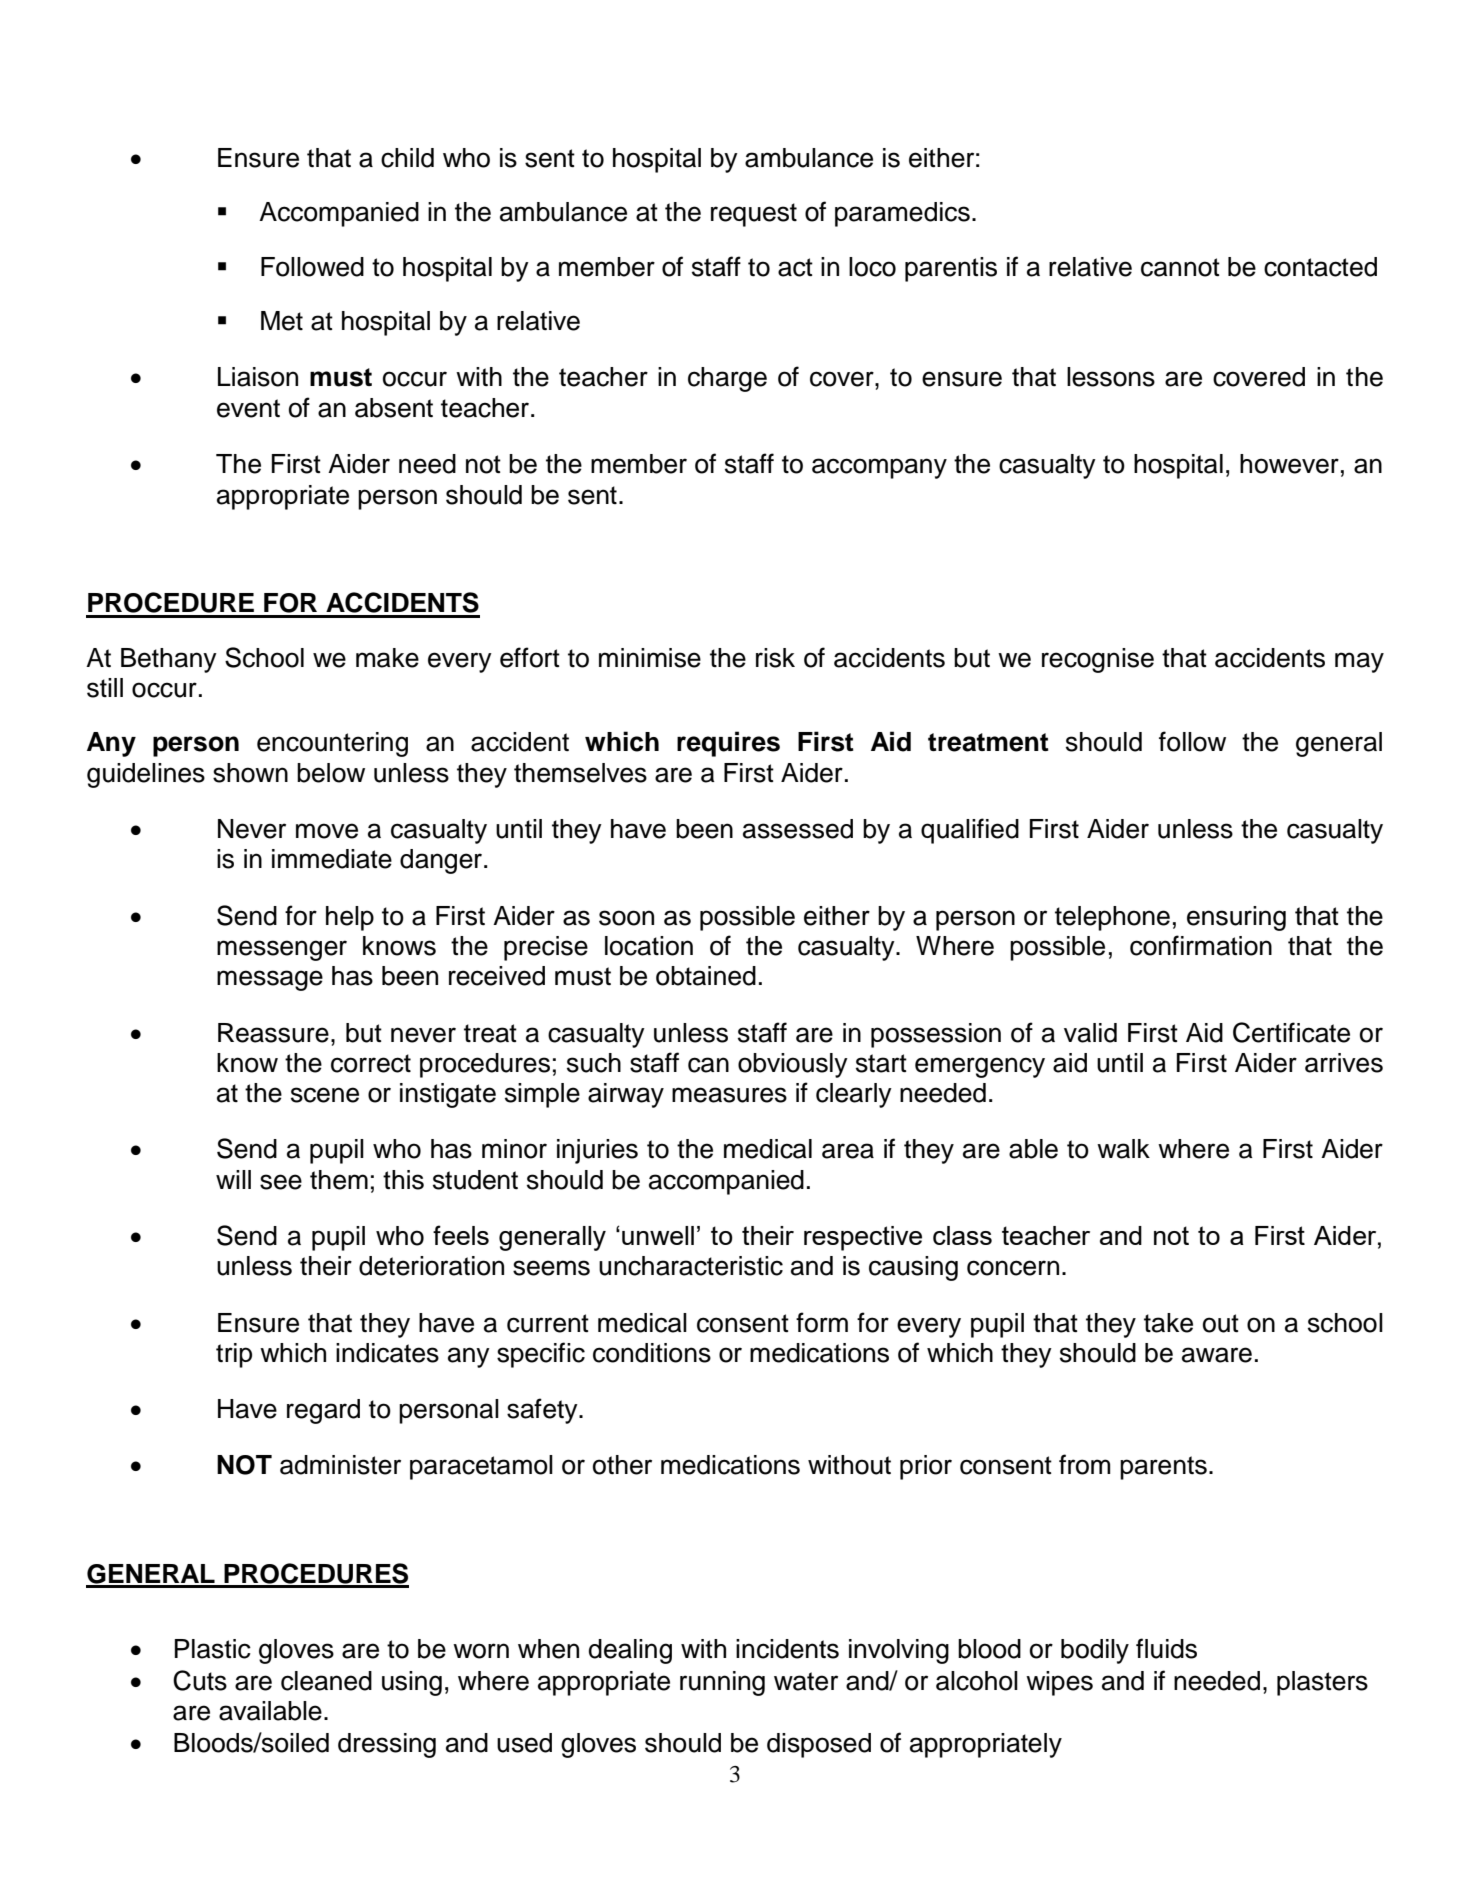  Describe the element at coordinates (728, 744) in the page. I see `requires` at that location.
